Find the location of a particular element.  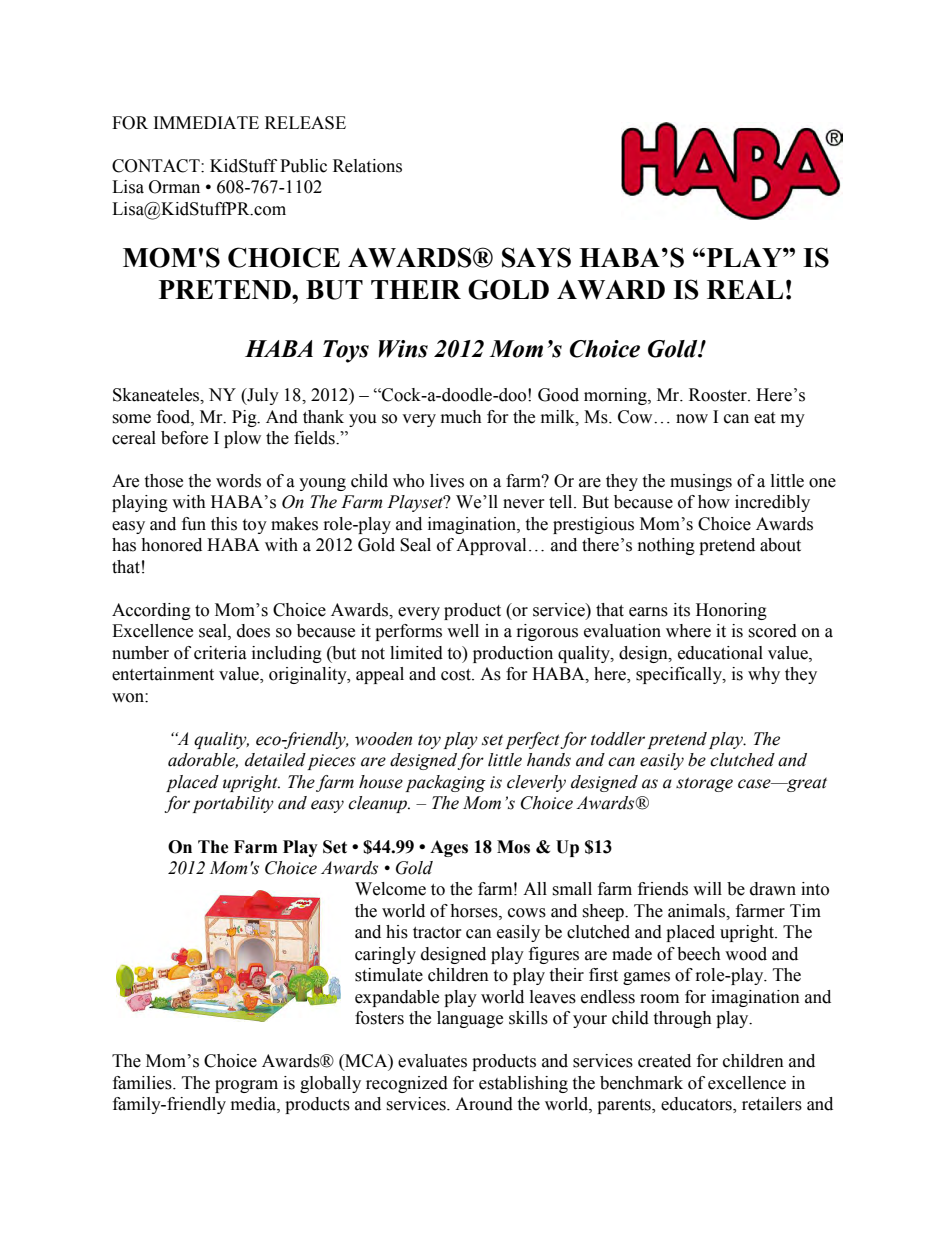

Honoring is located at coordinates (731, 611).
